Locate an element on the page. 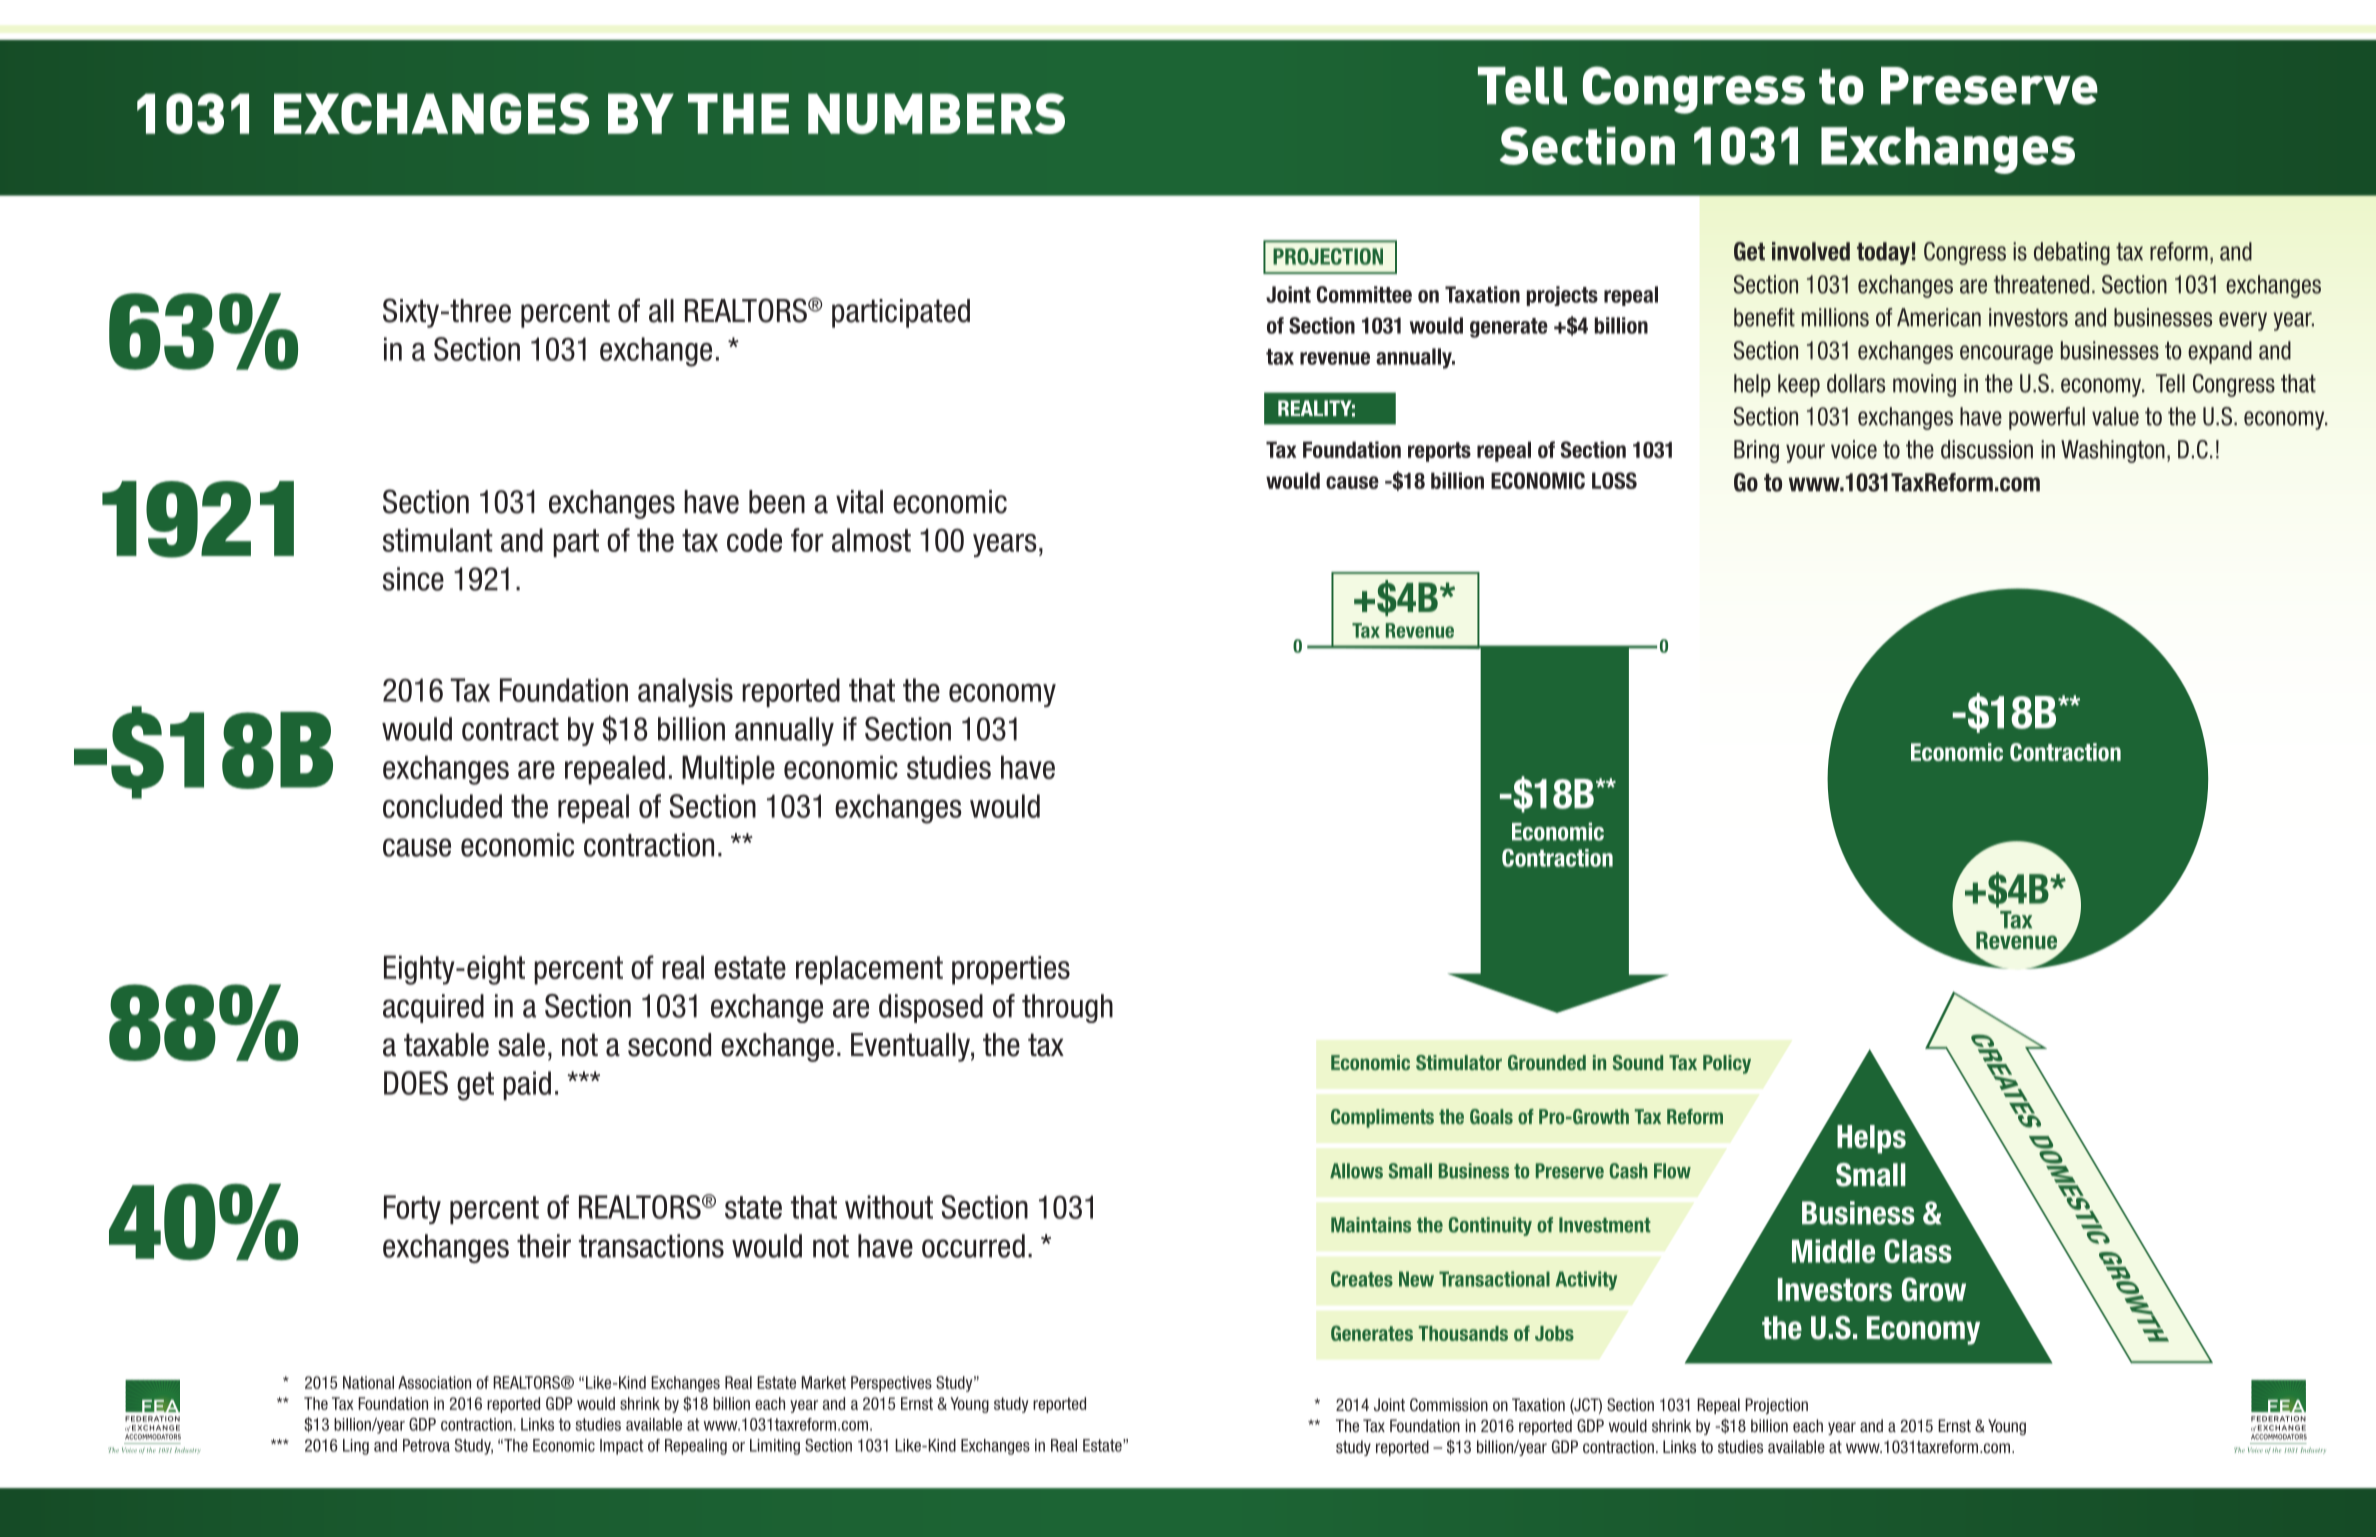 Image resolution: width=2376 pixels, height=1537 pixels. discussion is located at coordinates (1987, 449).
